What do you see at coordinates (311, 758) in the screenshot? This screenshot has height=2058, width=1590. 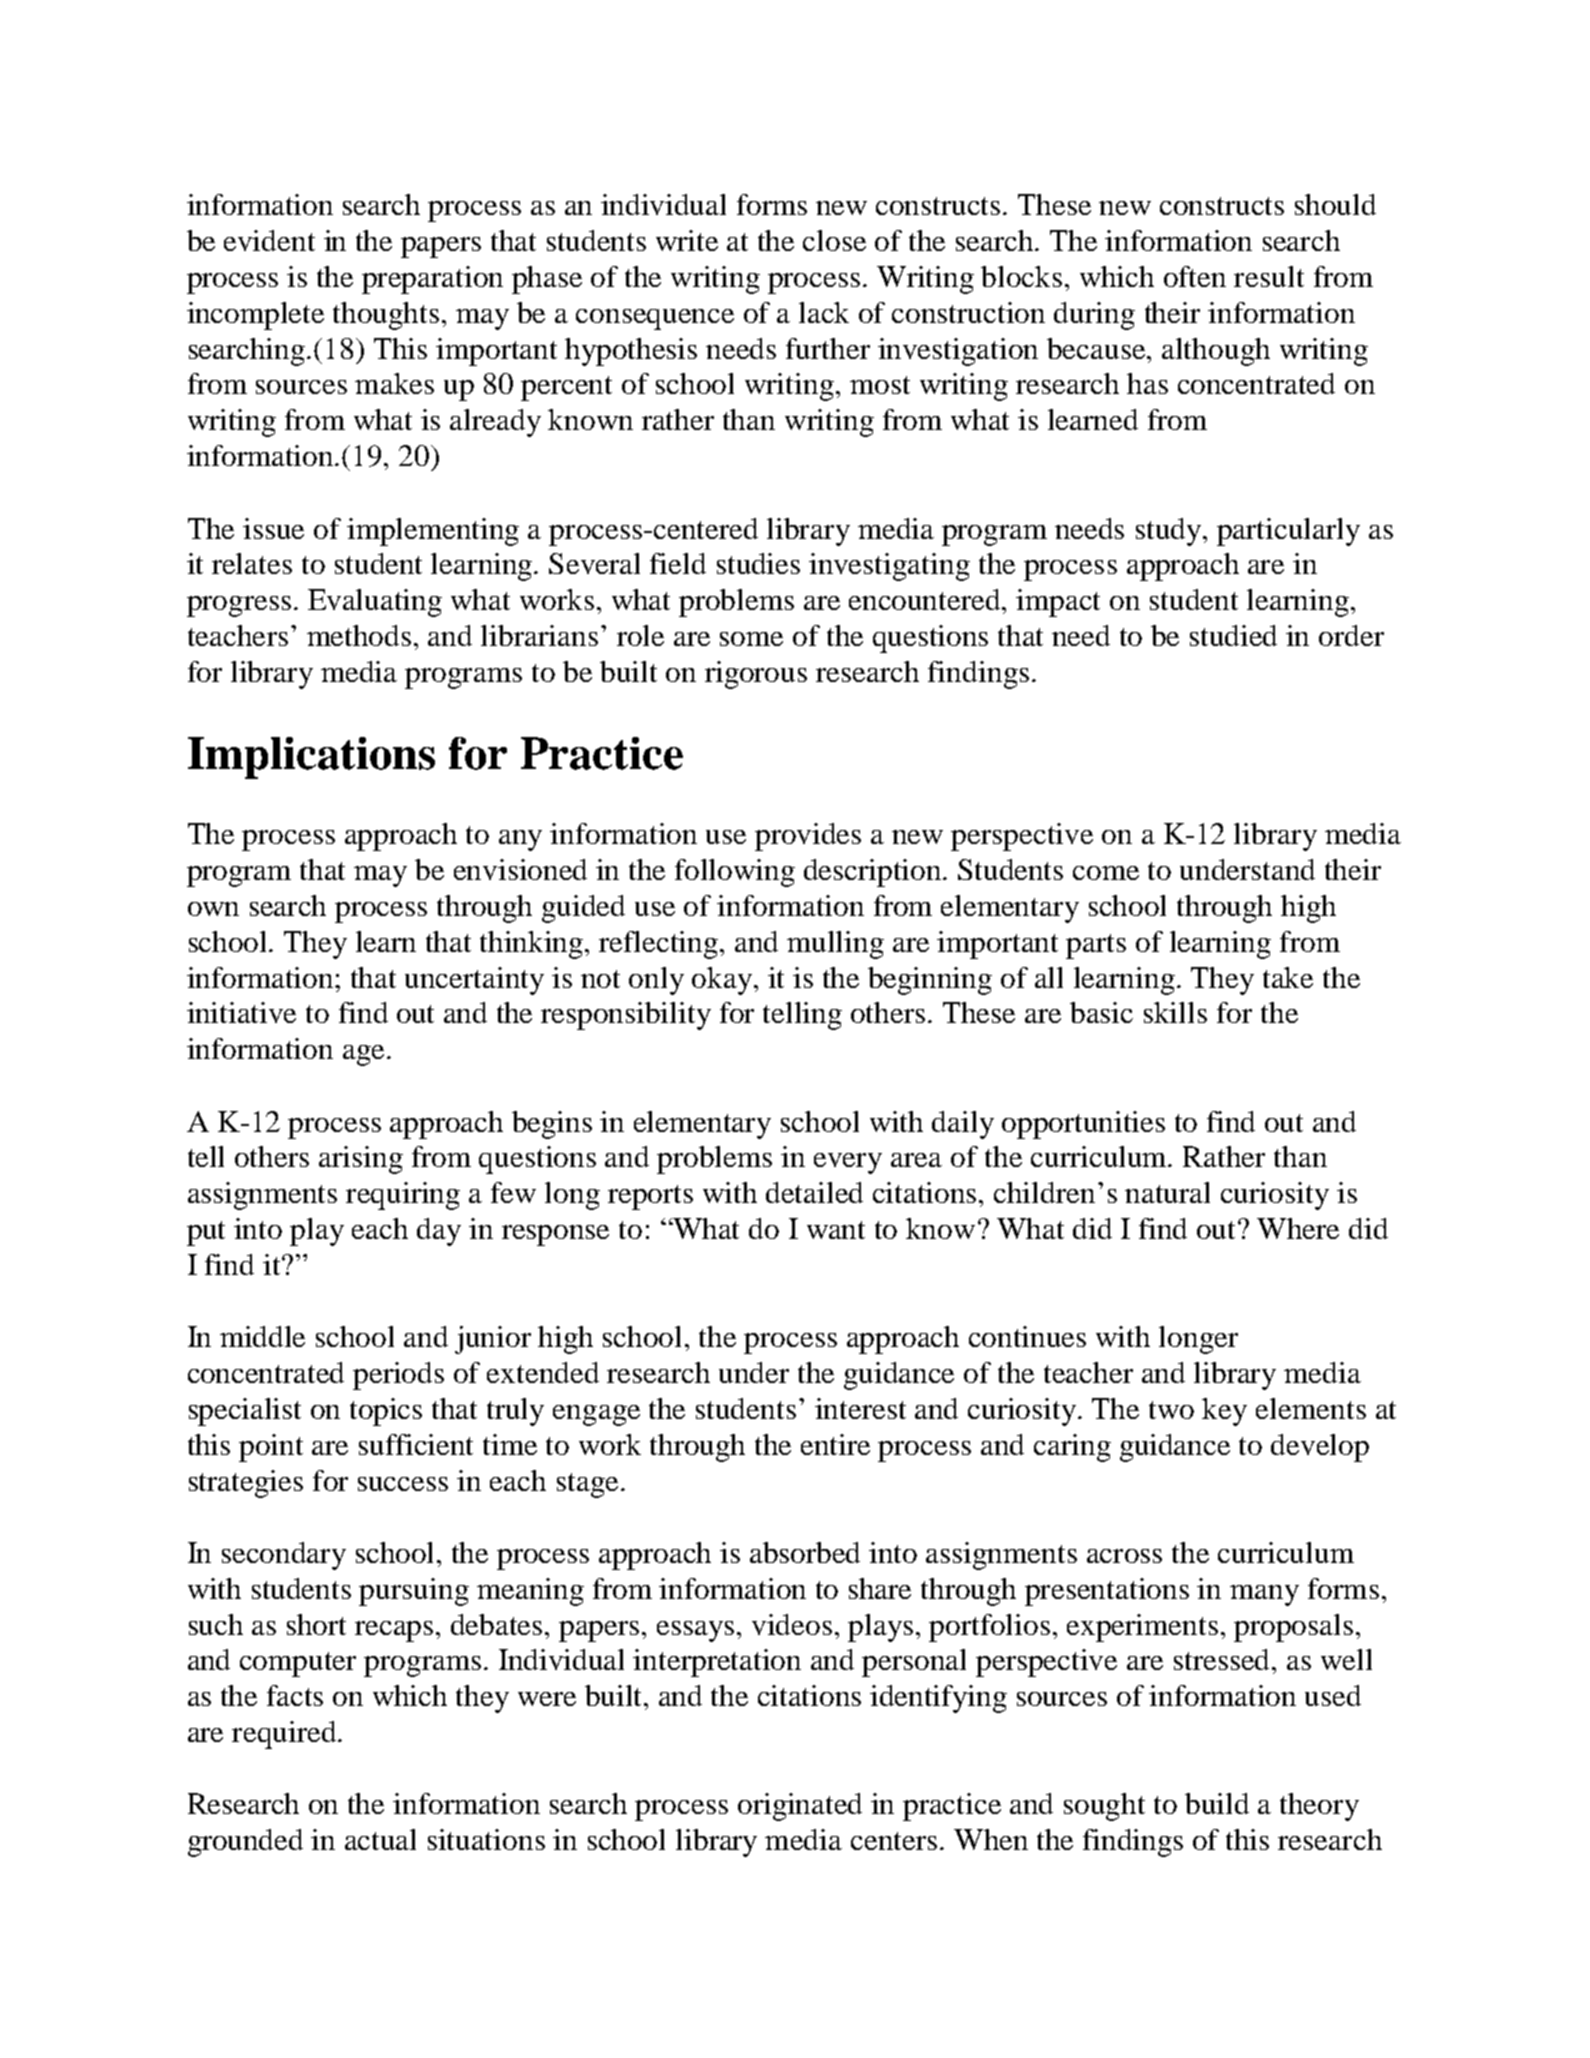 I see `Implications` at bounding box center [311, 758].
